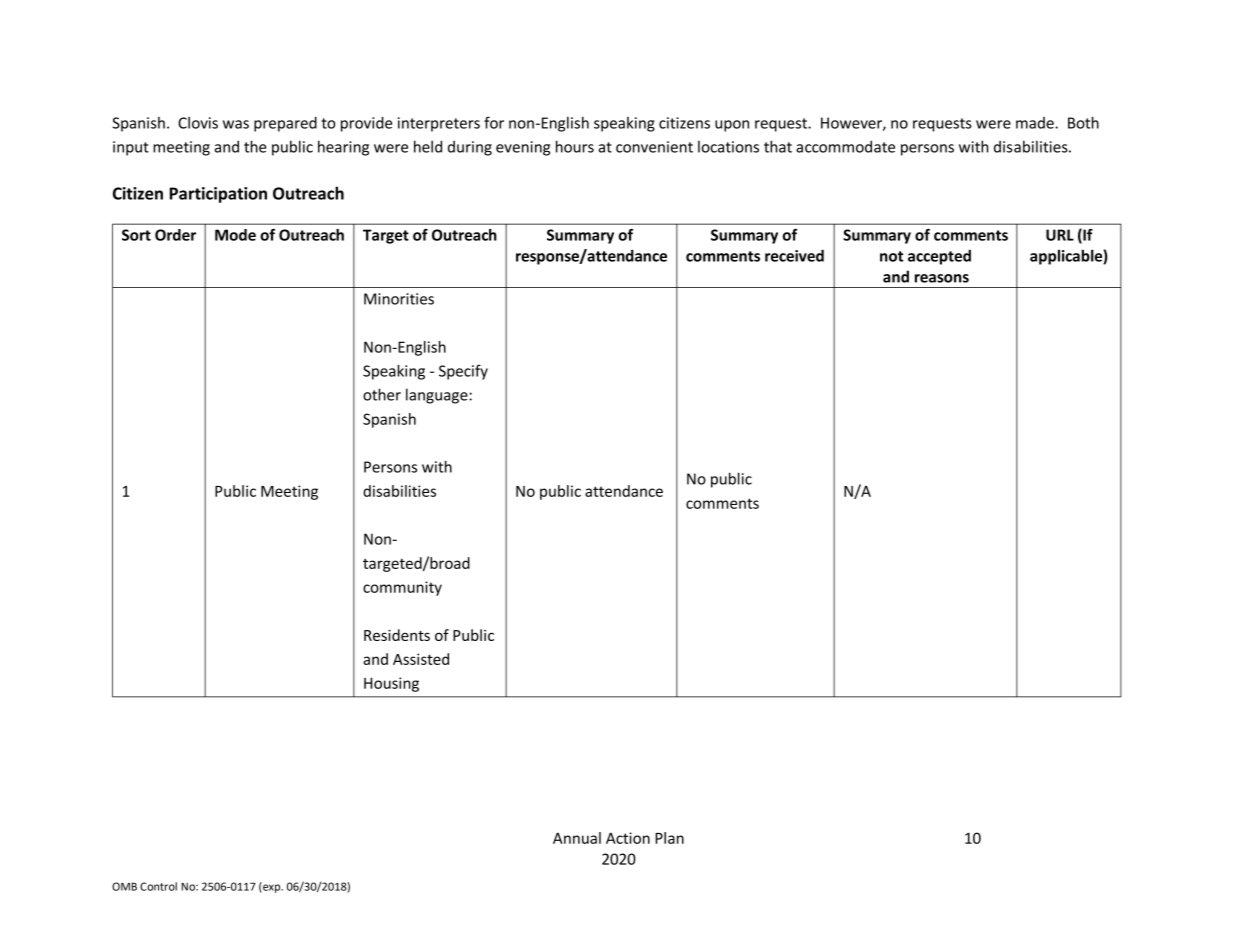 This image has height=952, width=1233. What do you see at coordinates (158, 886) in the image?
I see `Control` at bounding box center [158, 886].
